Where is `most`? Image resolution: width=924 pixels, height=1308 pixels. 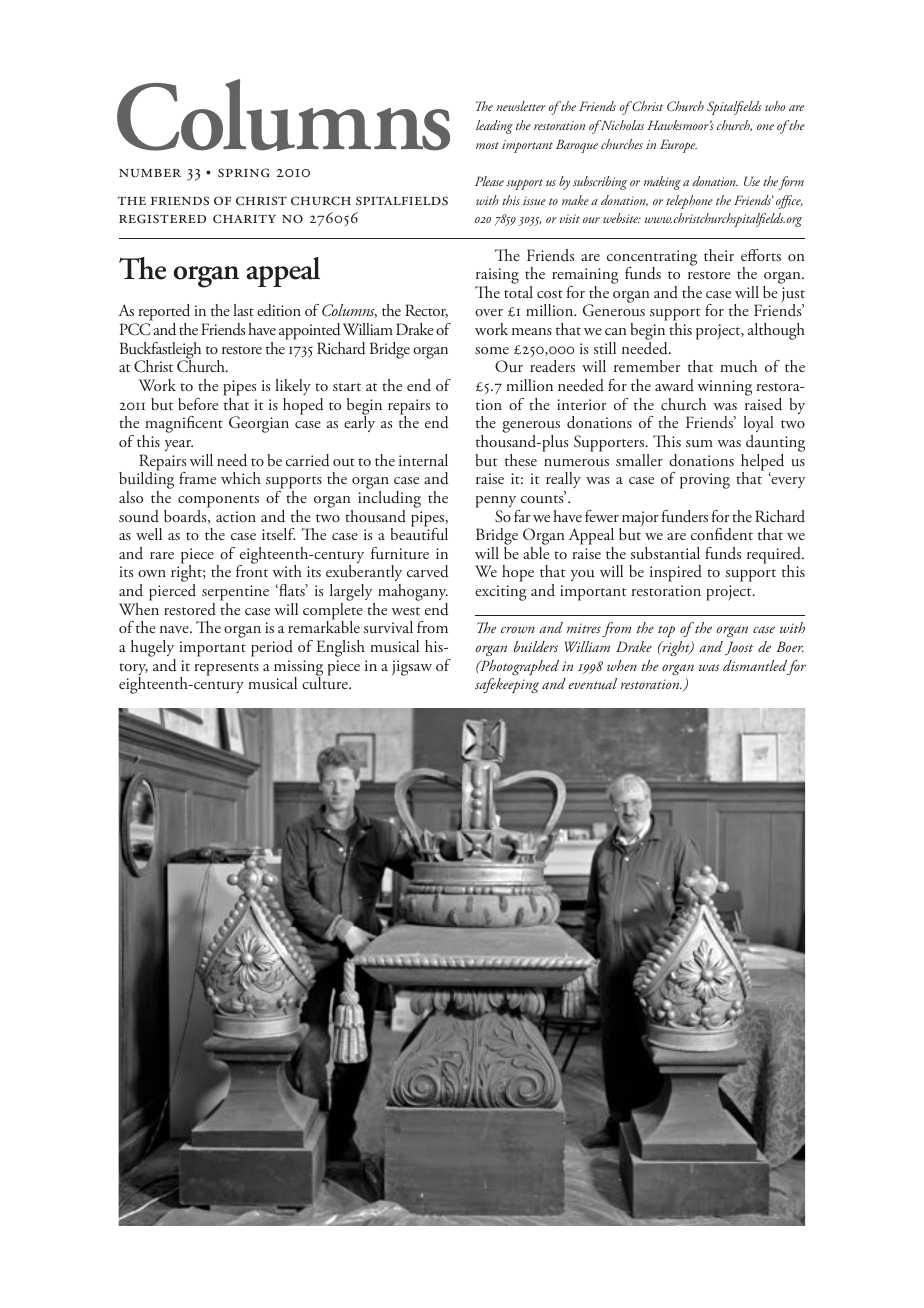 most is located at coordinates (487, 145).
